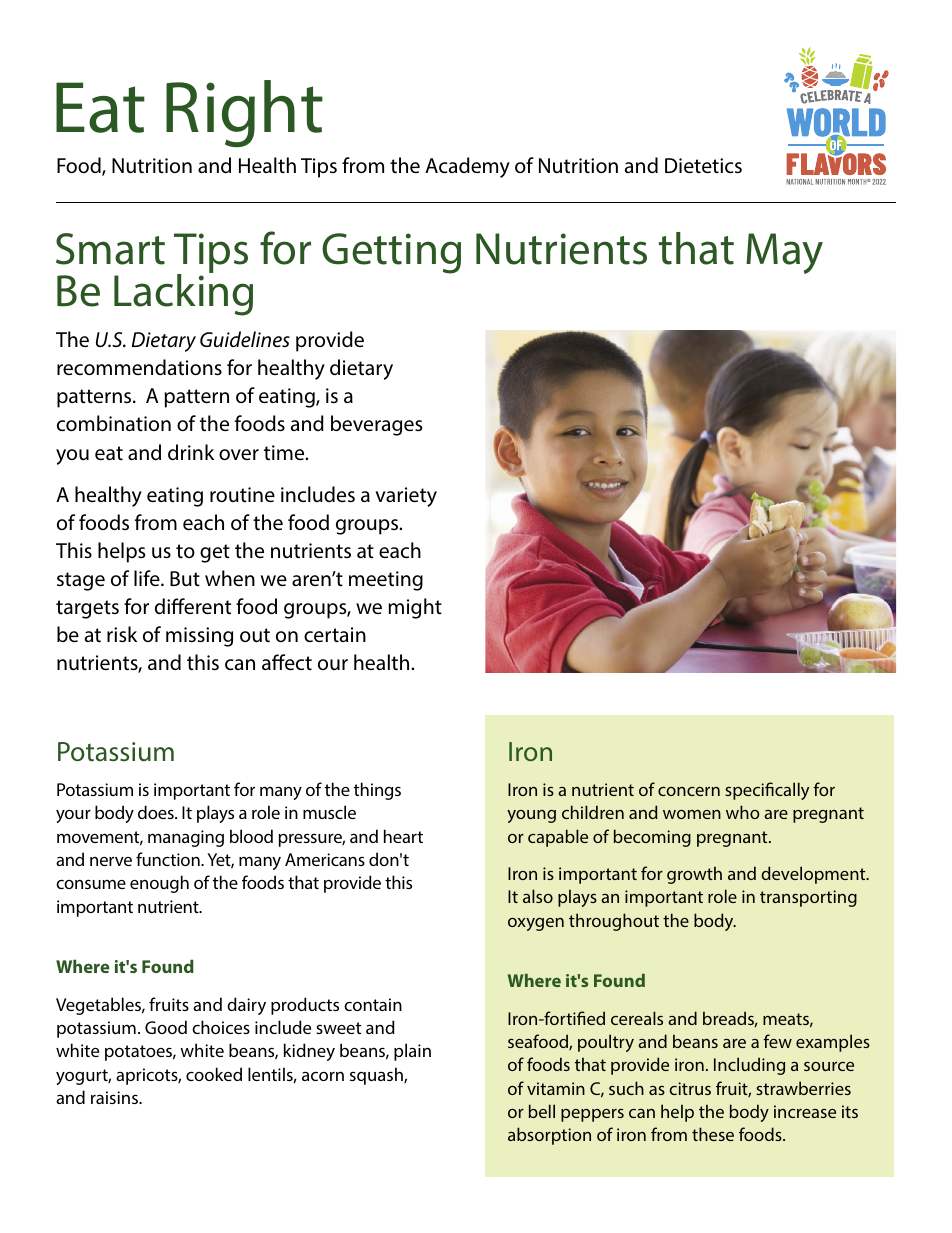  Describe the element at coordinates (377, 791) in the screenshot. I see `things` at that location.
